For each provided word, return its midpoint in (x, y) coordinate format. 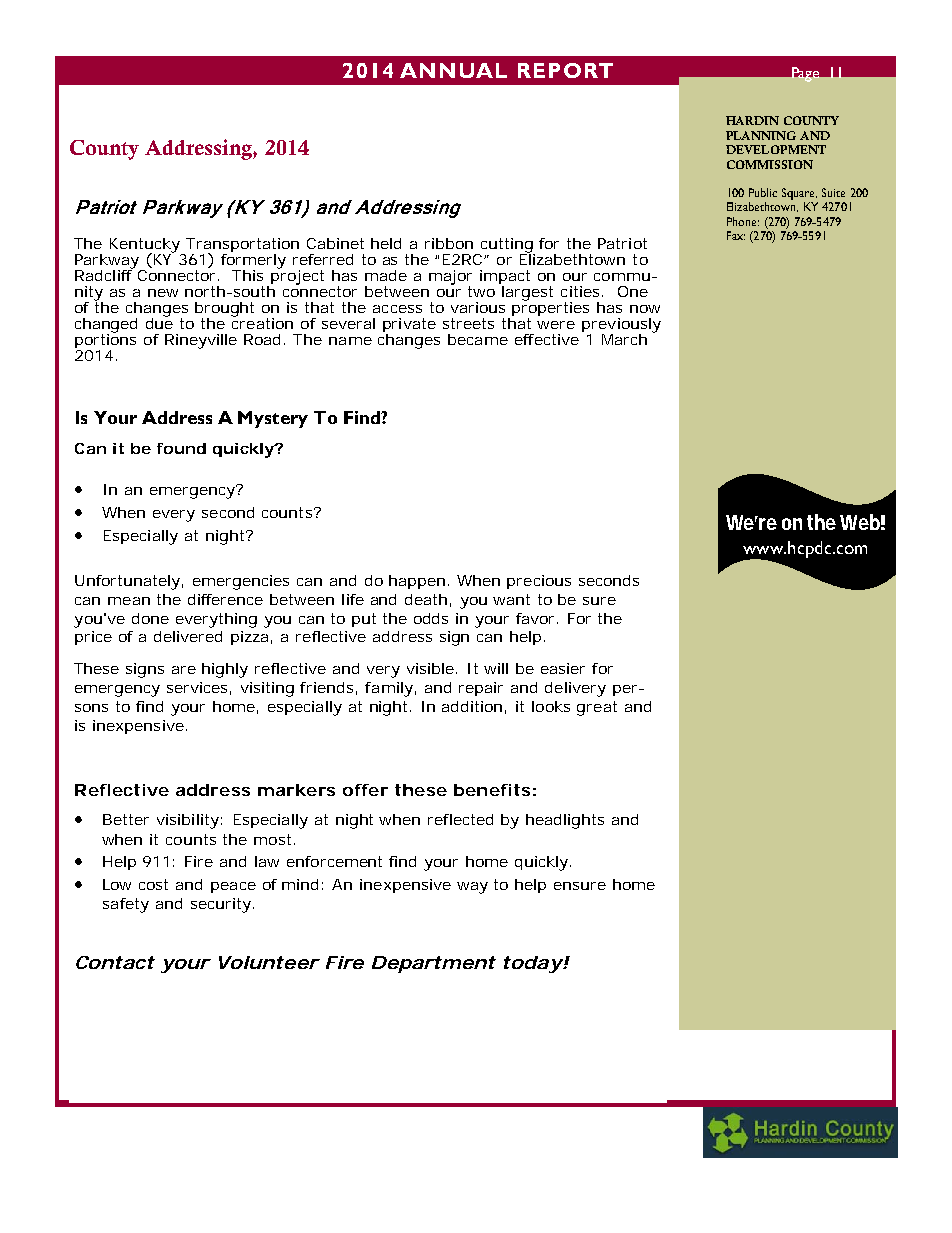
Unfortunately (127, 582)
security (221, 905)
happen (417, 582)
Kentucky (146, 246)
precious (539, 582)
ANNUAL (453, 70)
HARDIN (752, 120)
